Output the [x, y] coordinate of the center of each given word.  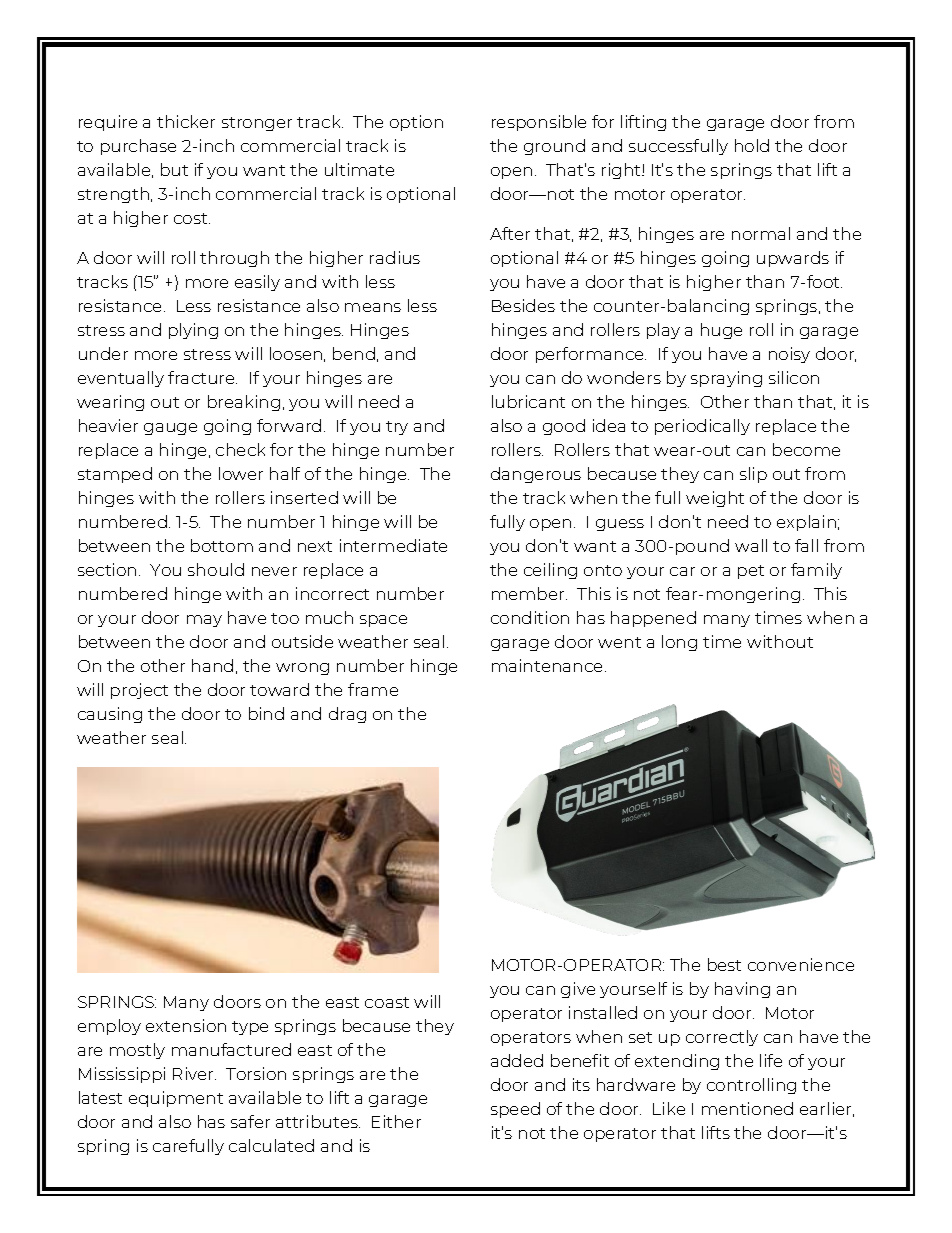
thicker [186, 121]
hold [752, 145]
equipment [176, 1099]
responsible [539, 123]
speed [515, 1110]
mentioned [747, 1108]
